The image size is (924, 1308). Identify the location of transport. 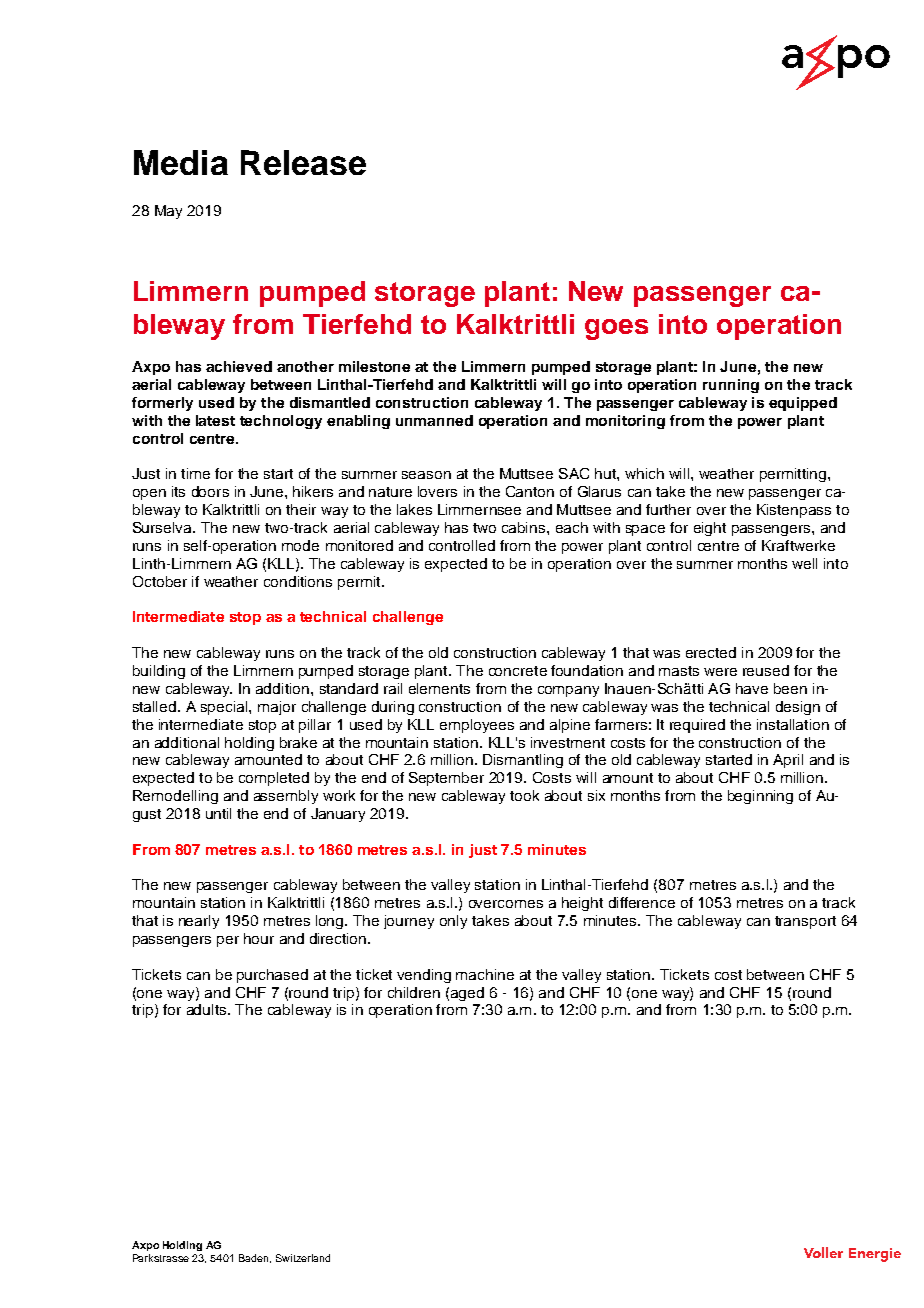
(805, 922).
